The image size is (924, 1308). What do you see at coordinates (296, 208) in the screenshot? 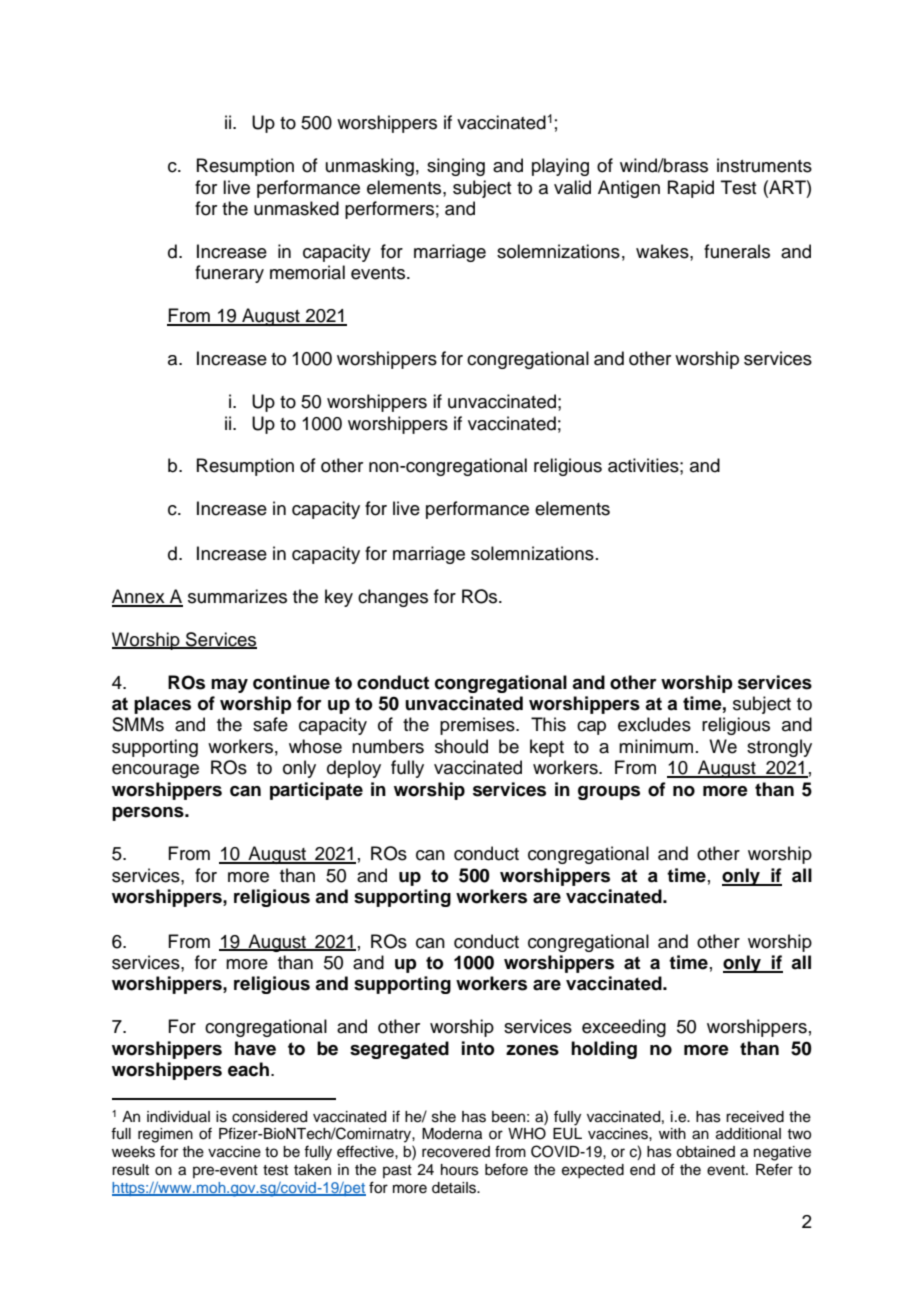
I see `unmasked` at bounding box center [296, 208].
